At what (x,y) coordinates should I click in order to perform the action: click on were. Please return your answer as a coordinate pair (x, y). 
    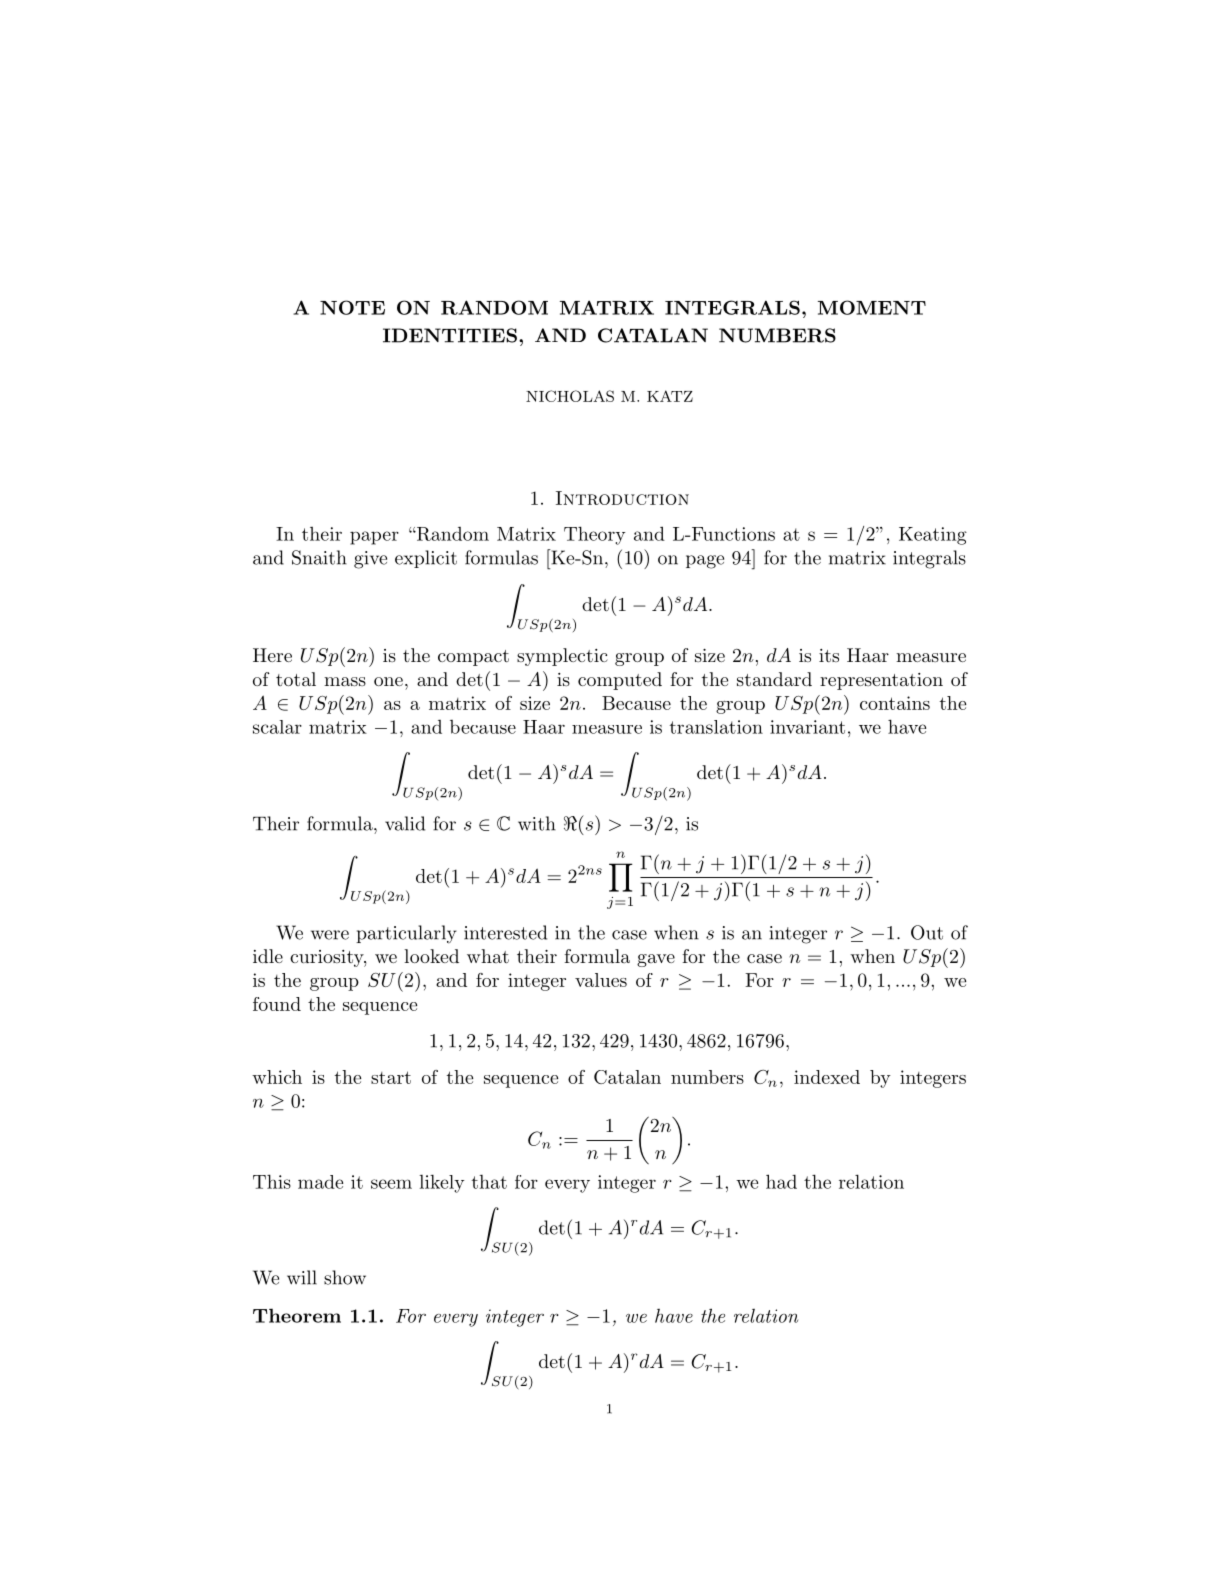
    Looking at the image, I should click on (330, 935).
